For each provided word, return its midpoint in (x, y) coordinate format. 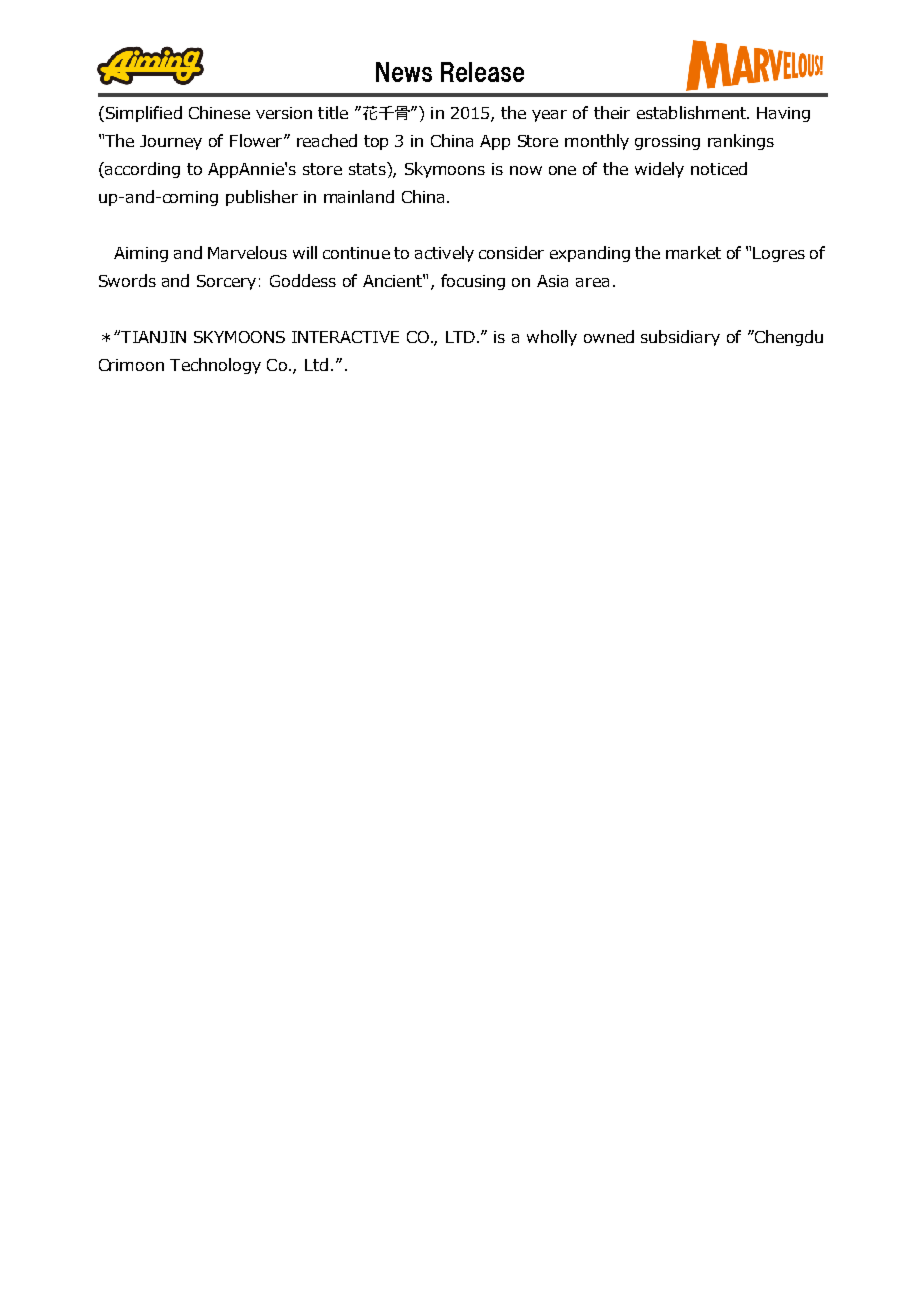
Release (482, 72)
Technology (215, 366)
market (693, 252)
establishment (692, 112)
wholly (552, 338)
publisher (262, 198)
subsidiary (680, 338)
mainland (359, 196)
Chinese (219, 112)
